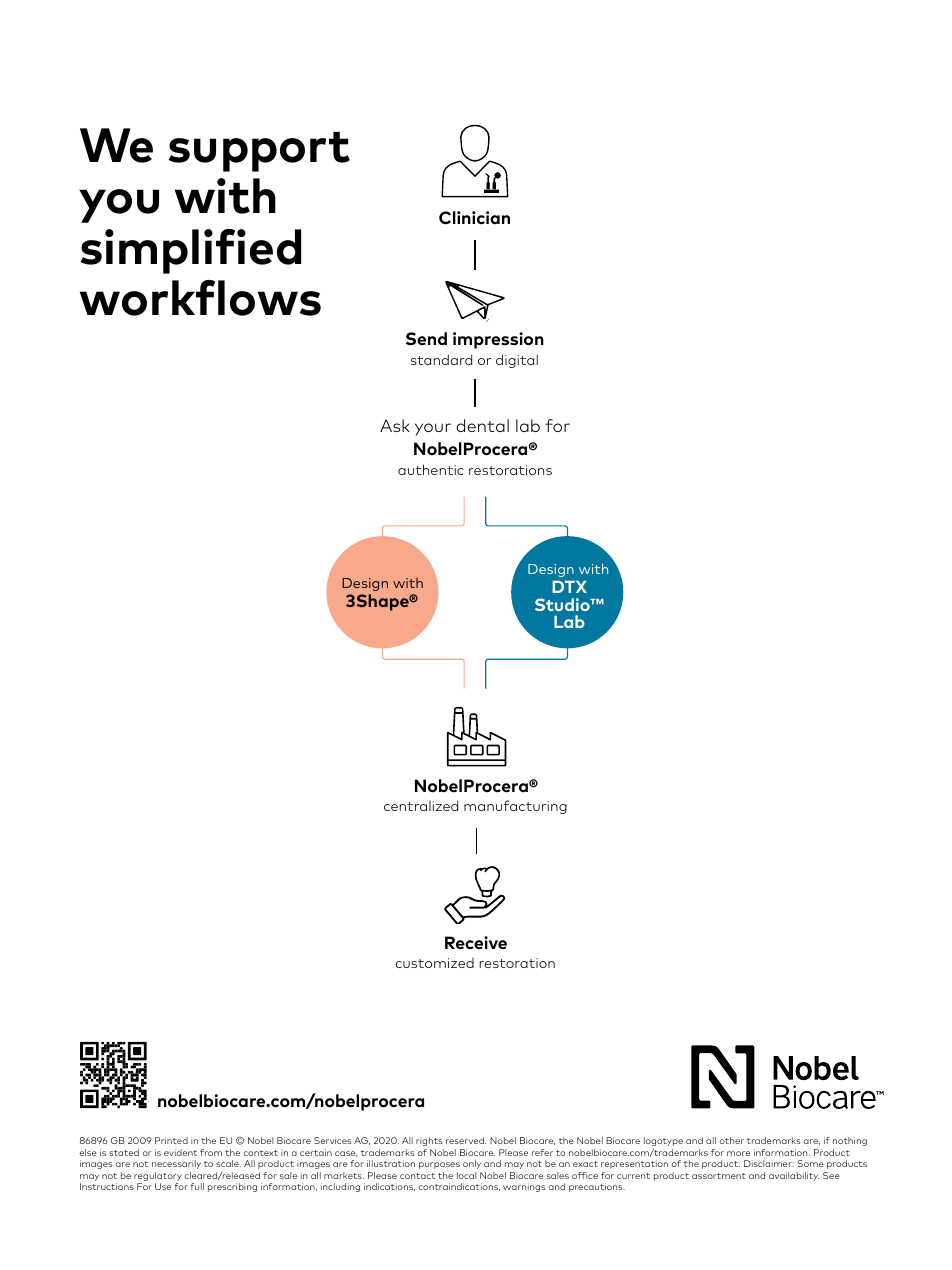 The image size is (952, 1270). What do you see at coordinates (259, 152) in the document?
I see `support` at bounding box center [259, 152].
